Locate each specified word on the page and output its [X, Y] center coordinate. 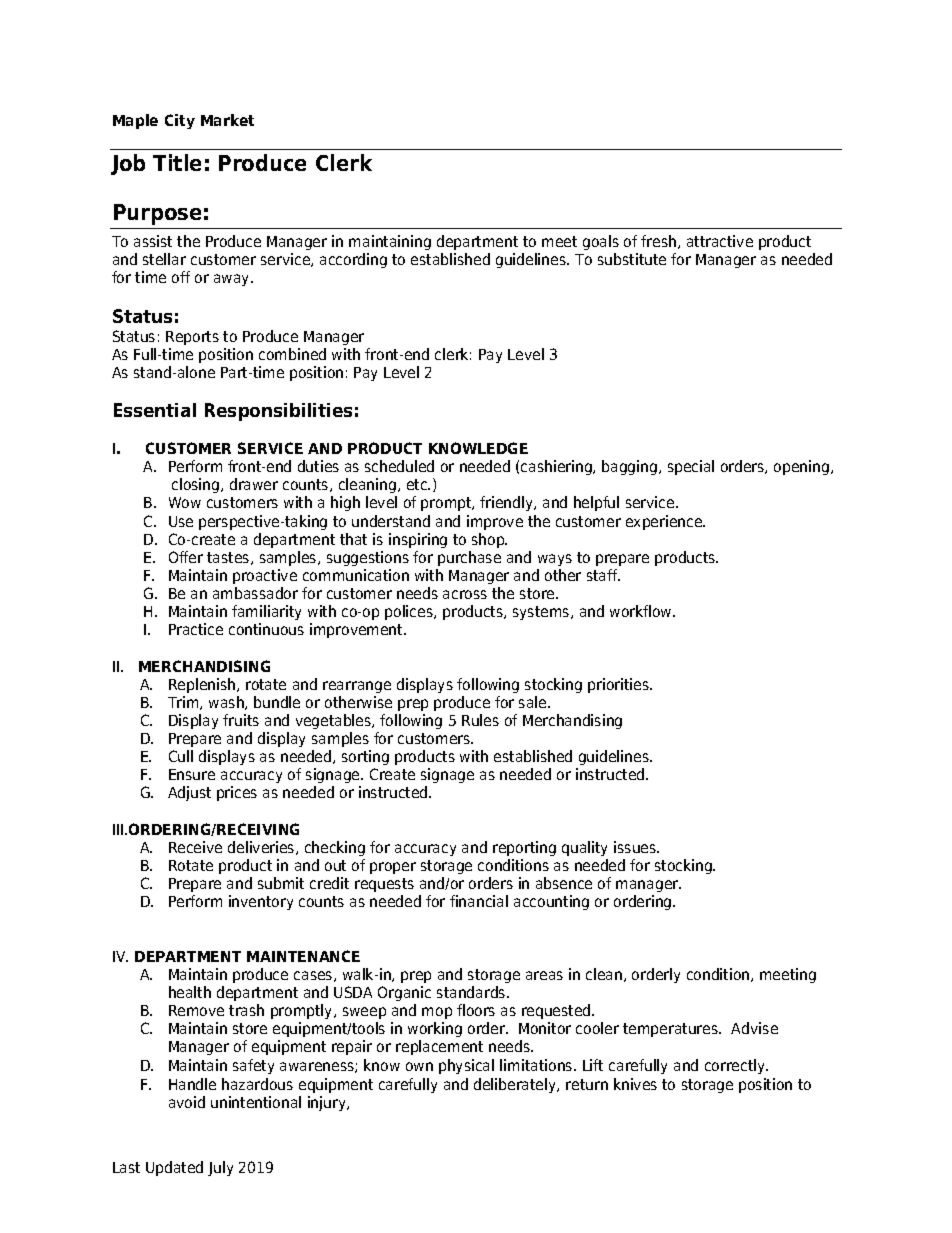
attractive [720, 241]
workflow [642, 611]
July [220, 1168]
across [465, 594]
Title [177, 162]
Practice [196, 629]
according [353, 260]
